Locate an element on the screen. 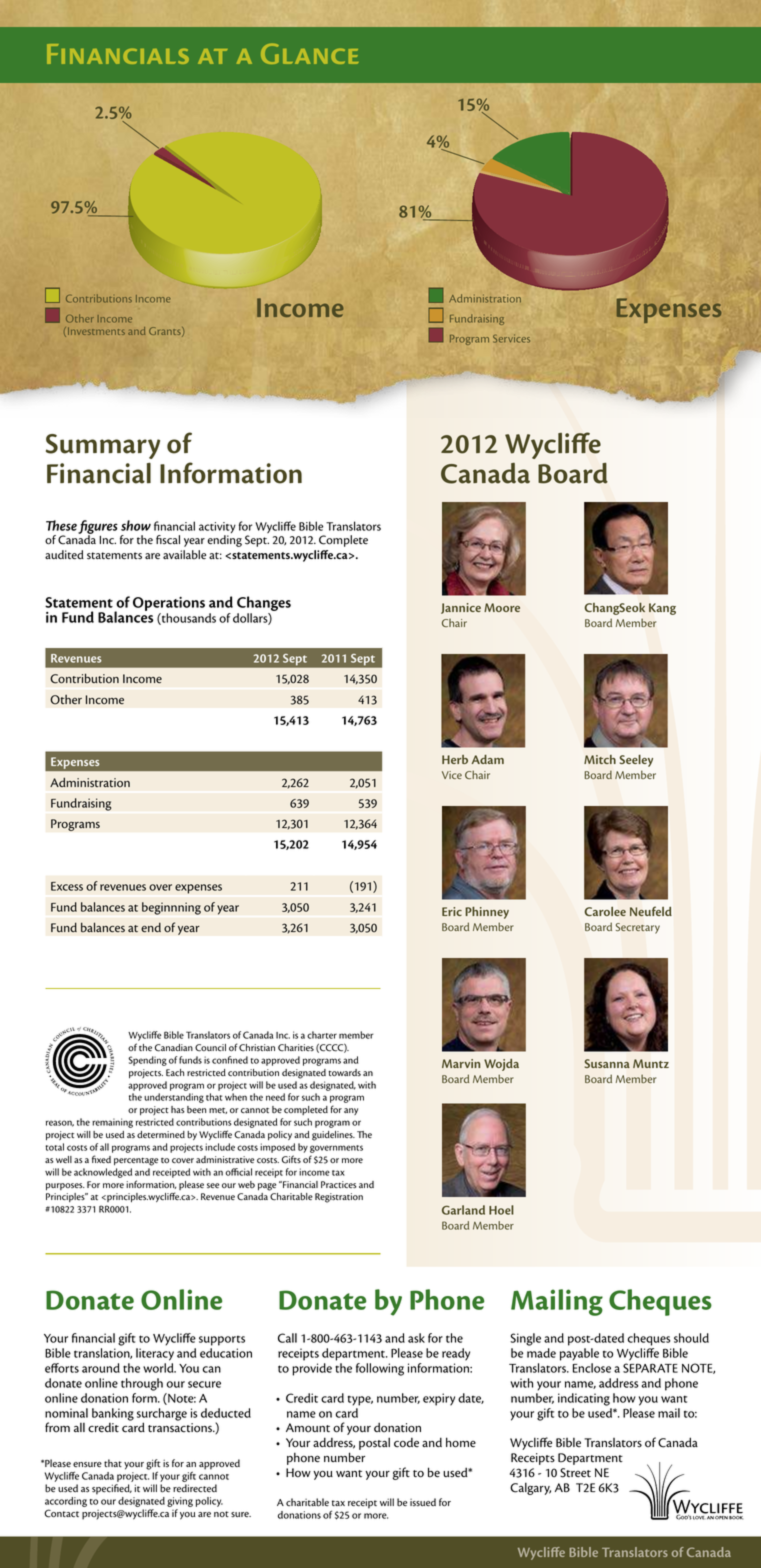 The width and height of the screenshot is (761, 1568). Summary is located at coordinates (103, 446).
